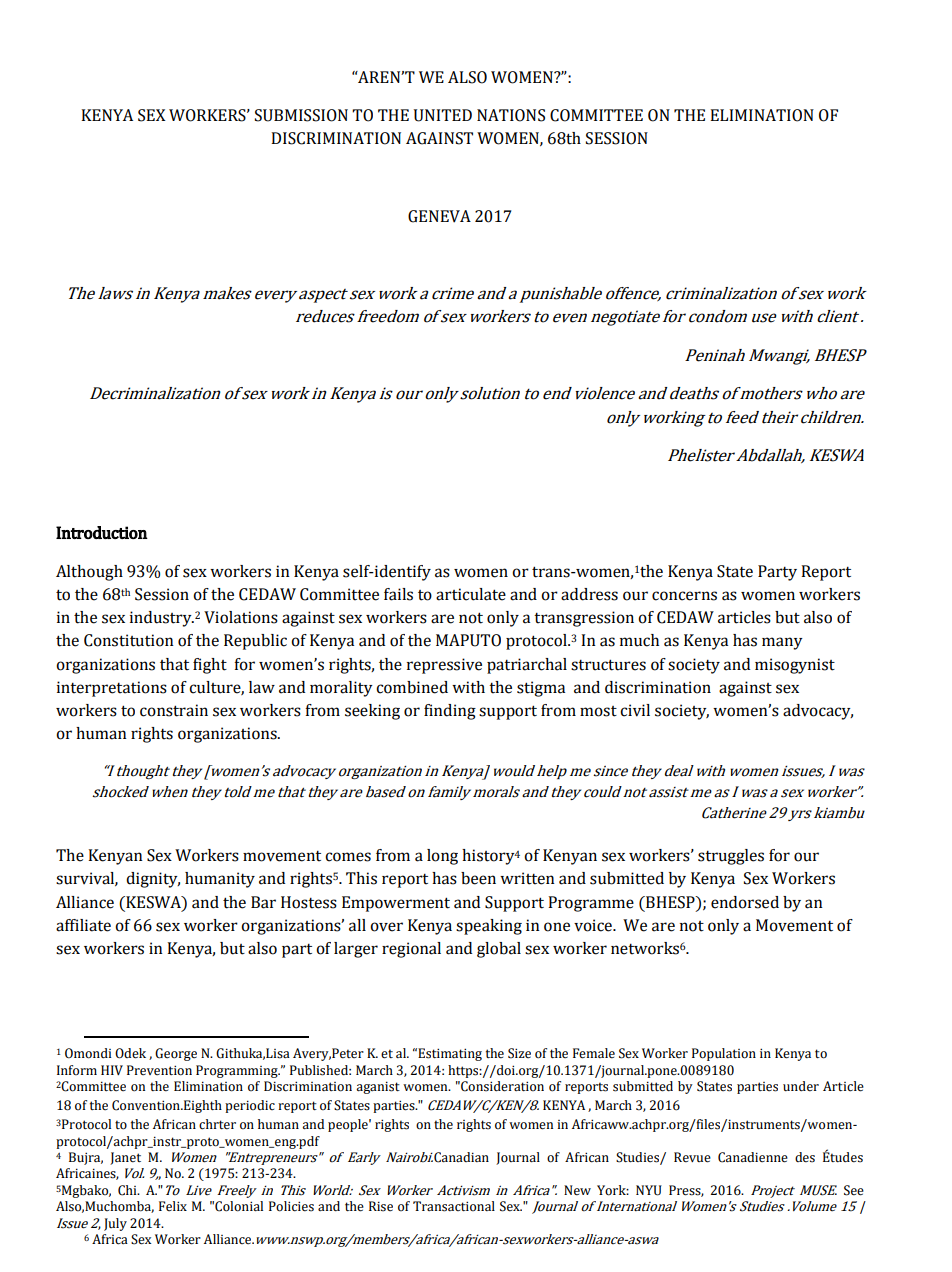 This page has width=952, height=1272. Describe the element at coordinates (263, 902) in the page. I see `Bar` at that location.
